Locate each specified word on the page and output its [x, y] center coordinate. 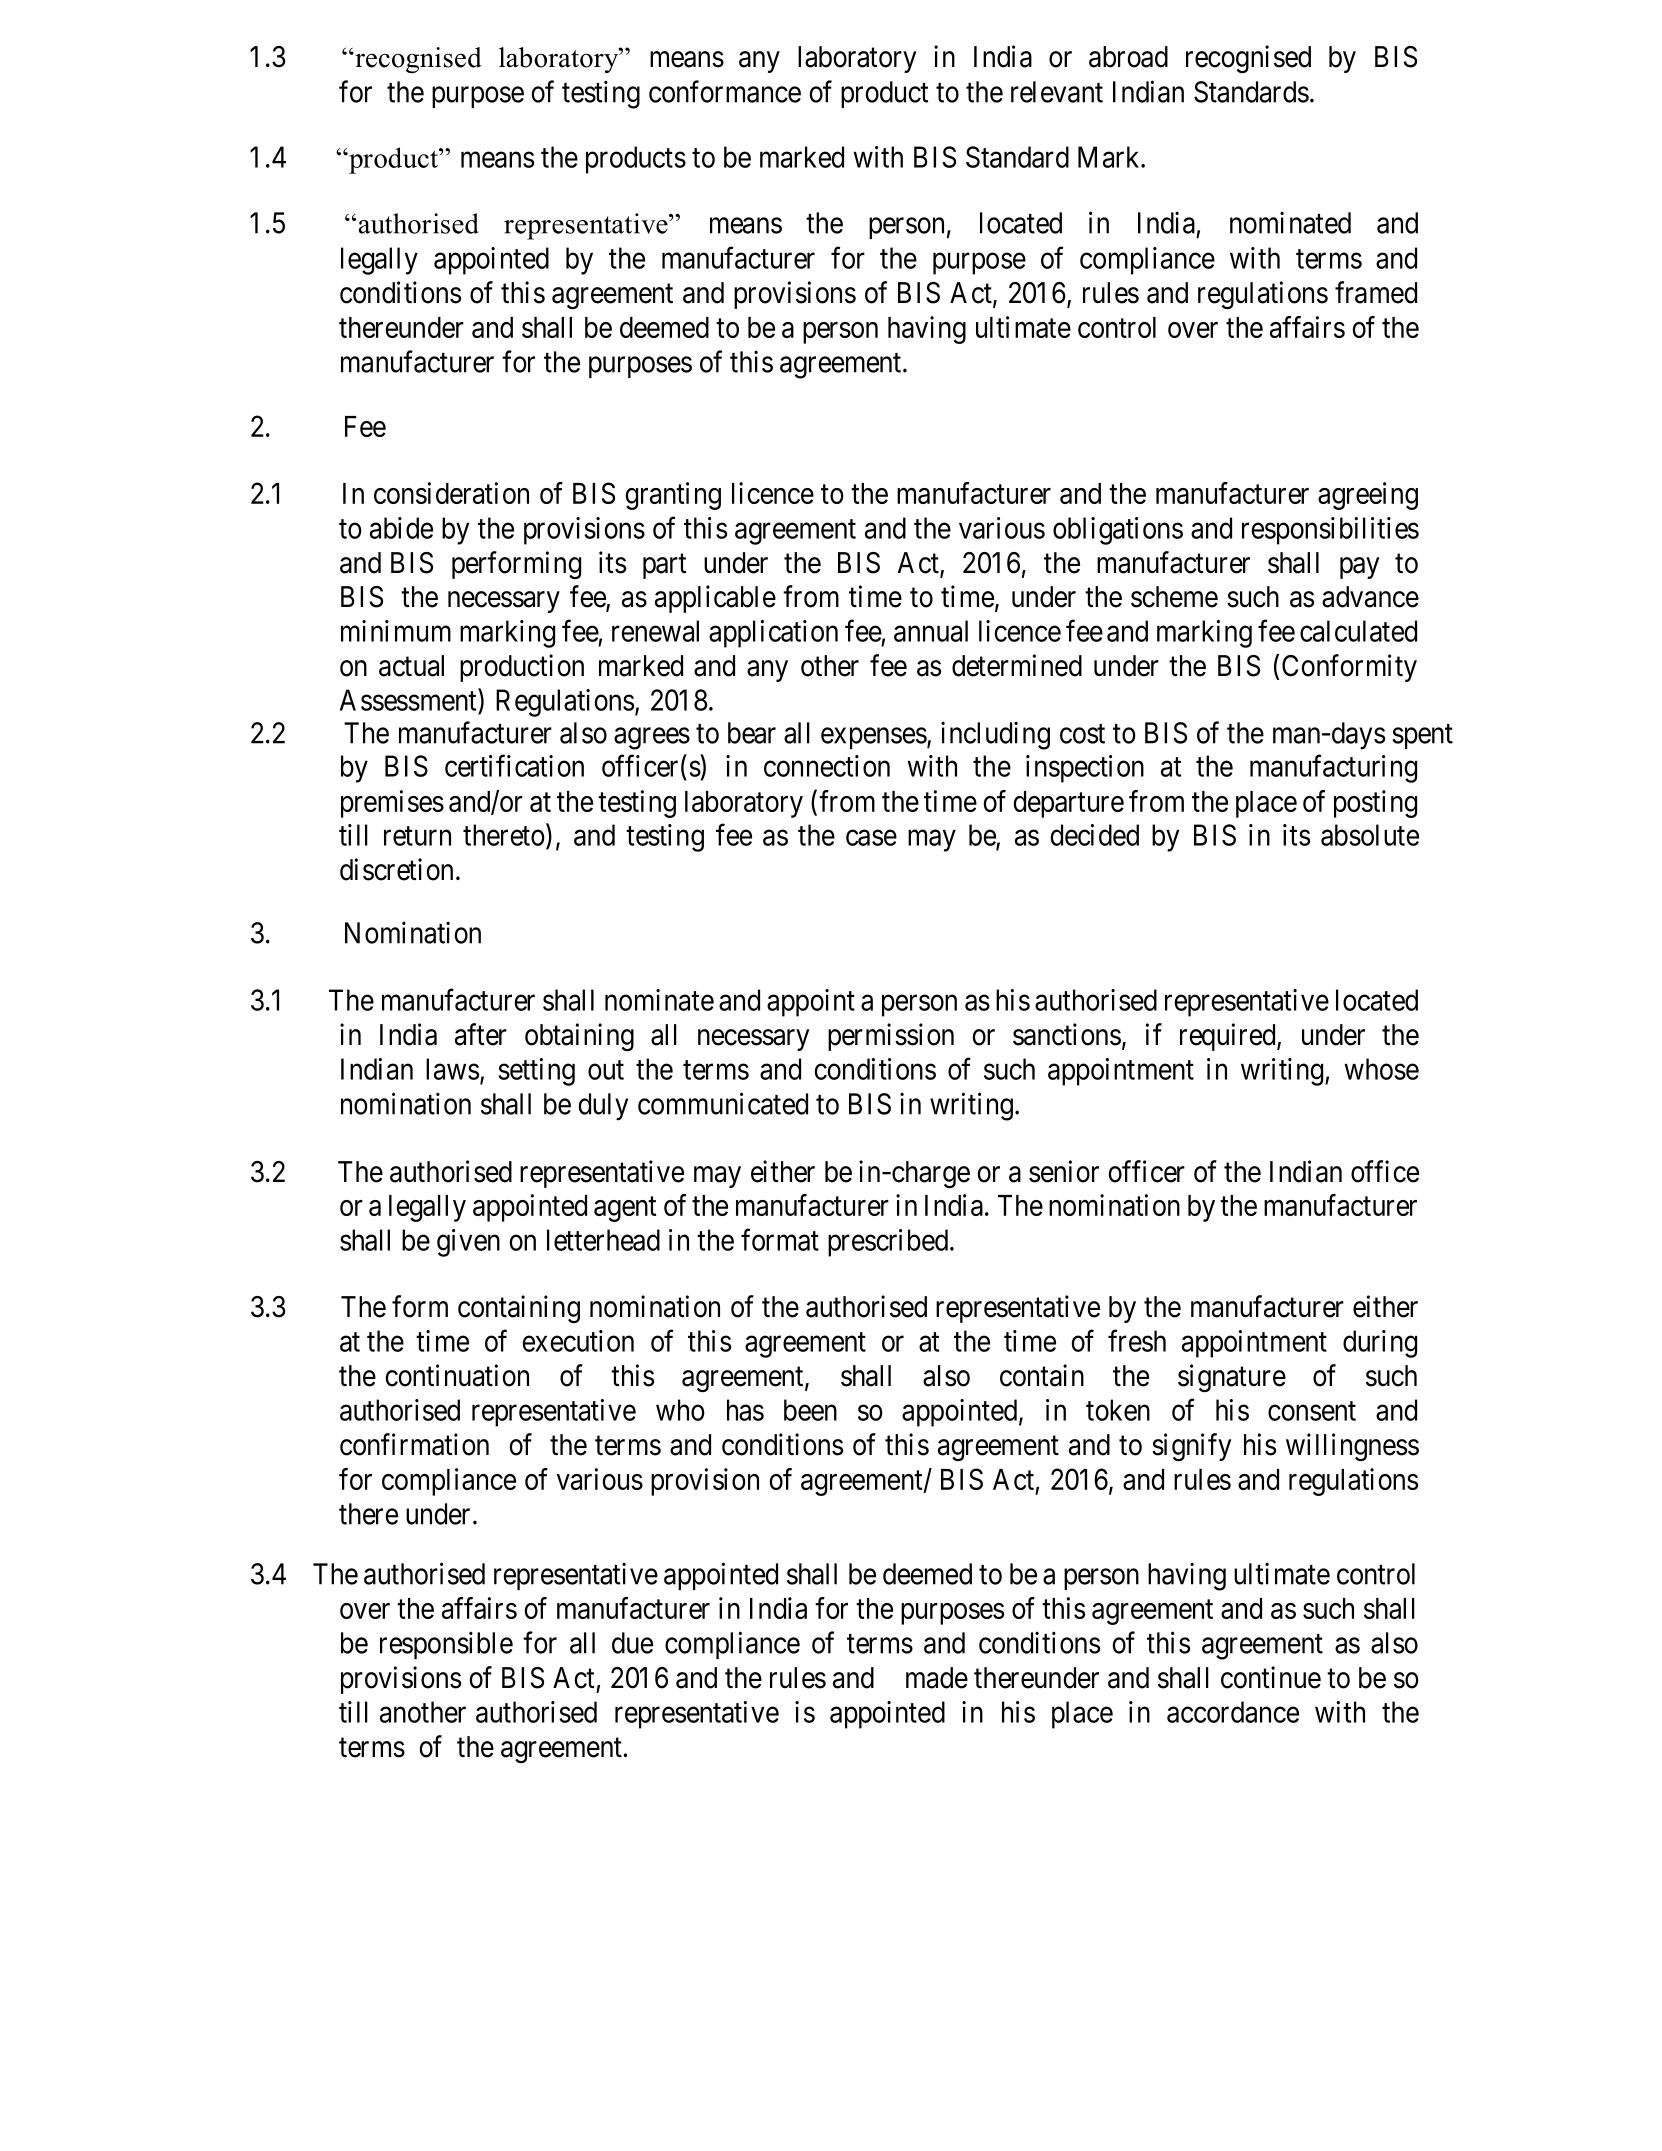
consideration [451, 493]
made [937, 1678]
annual [931, 631]
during [1380, 1344]
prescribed [889, 1243]
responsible [446, 1645]
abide [401, 528]
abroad [1128, 57]
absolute [1370, 835]
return [417, 836]
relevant [1057, 92]
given [468, 1243]
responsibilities [1330, 531]
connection [827, 766]
